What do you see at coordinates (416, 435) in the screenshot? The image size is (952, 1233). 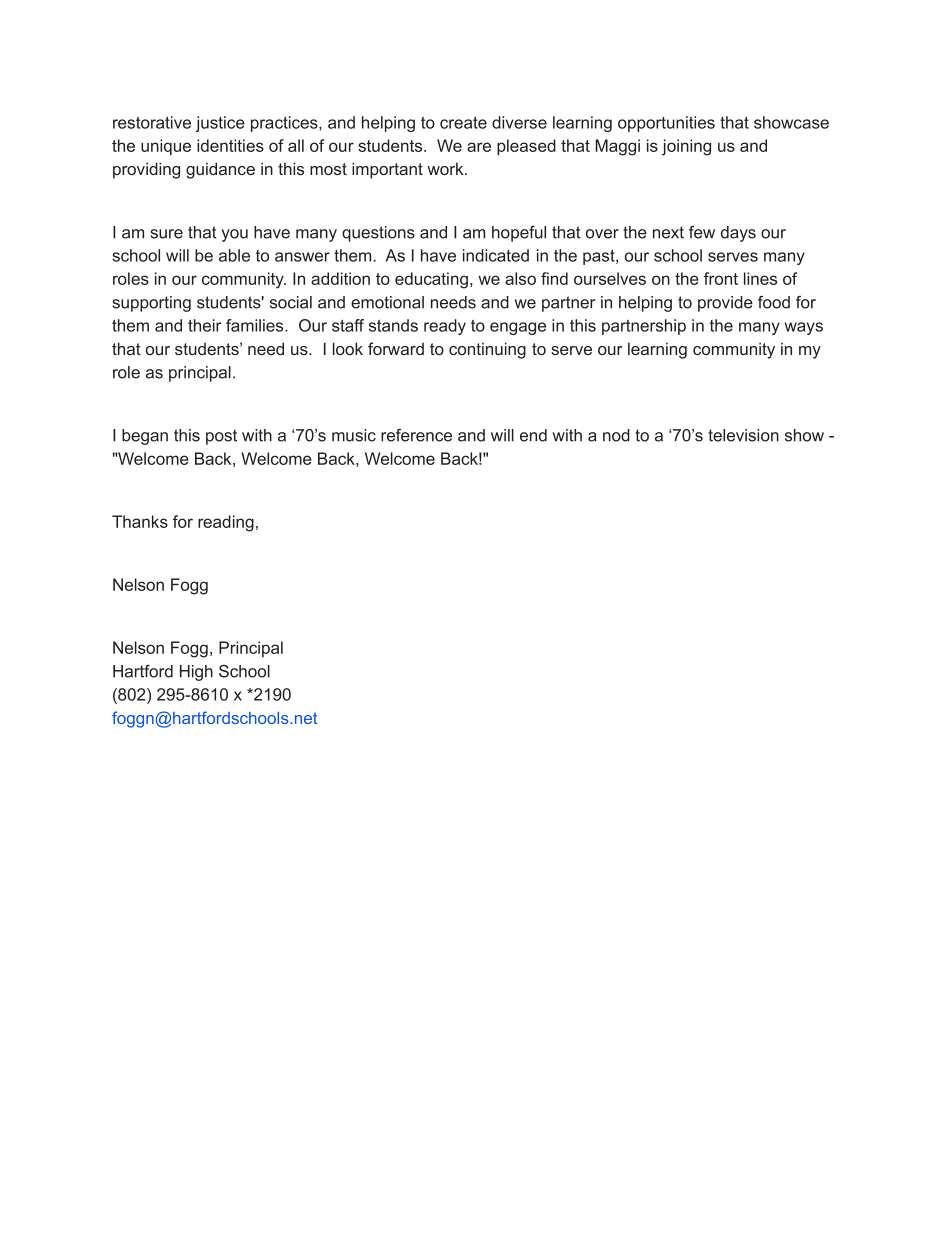 I see `reference` at bounding box center [416, 435].
